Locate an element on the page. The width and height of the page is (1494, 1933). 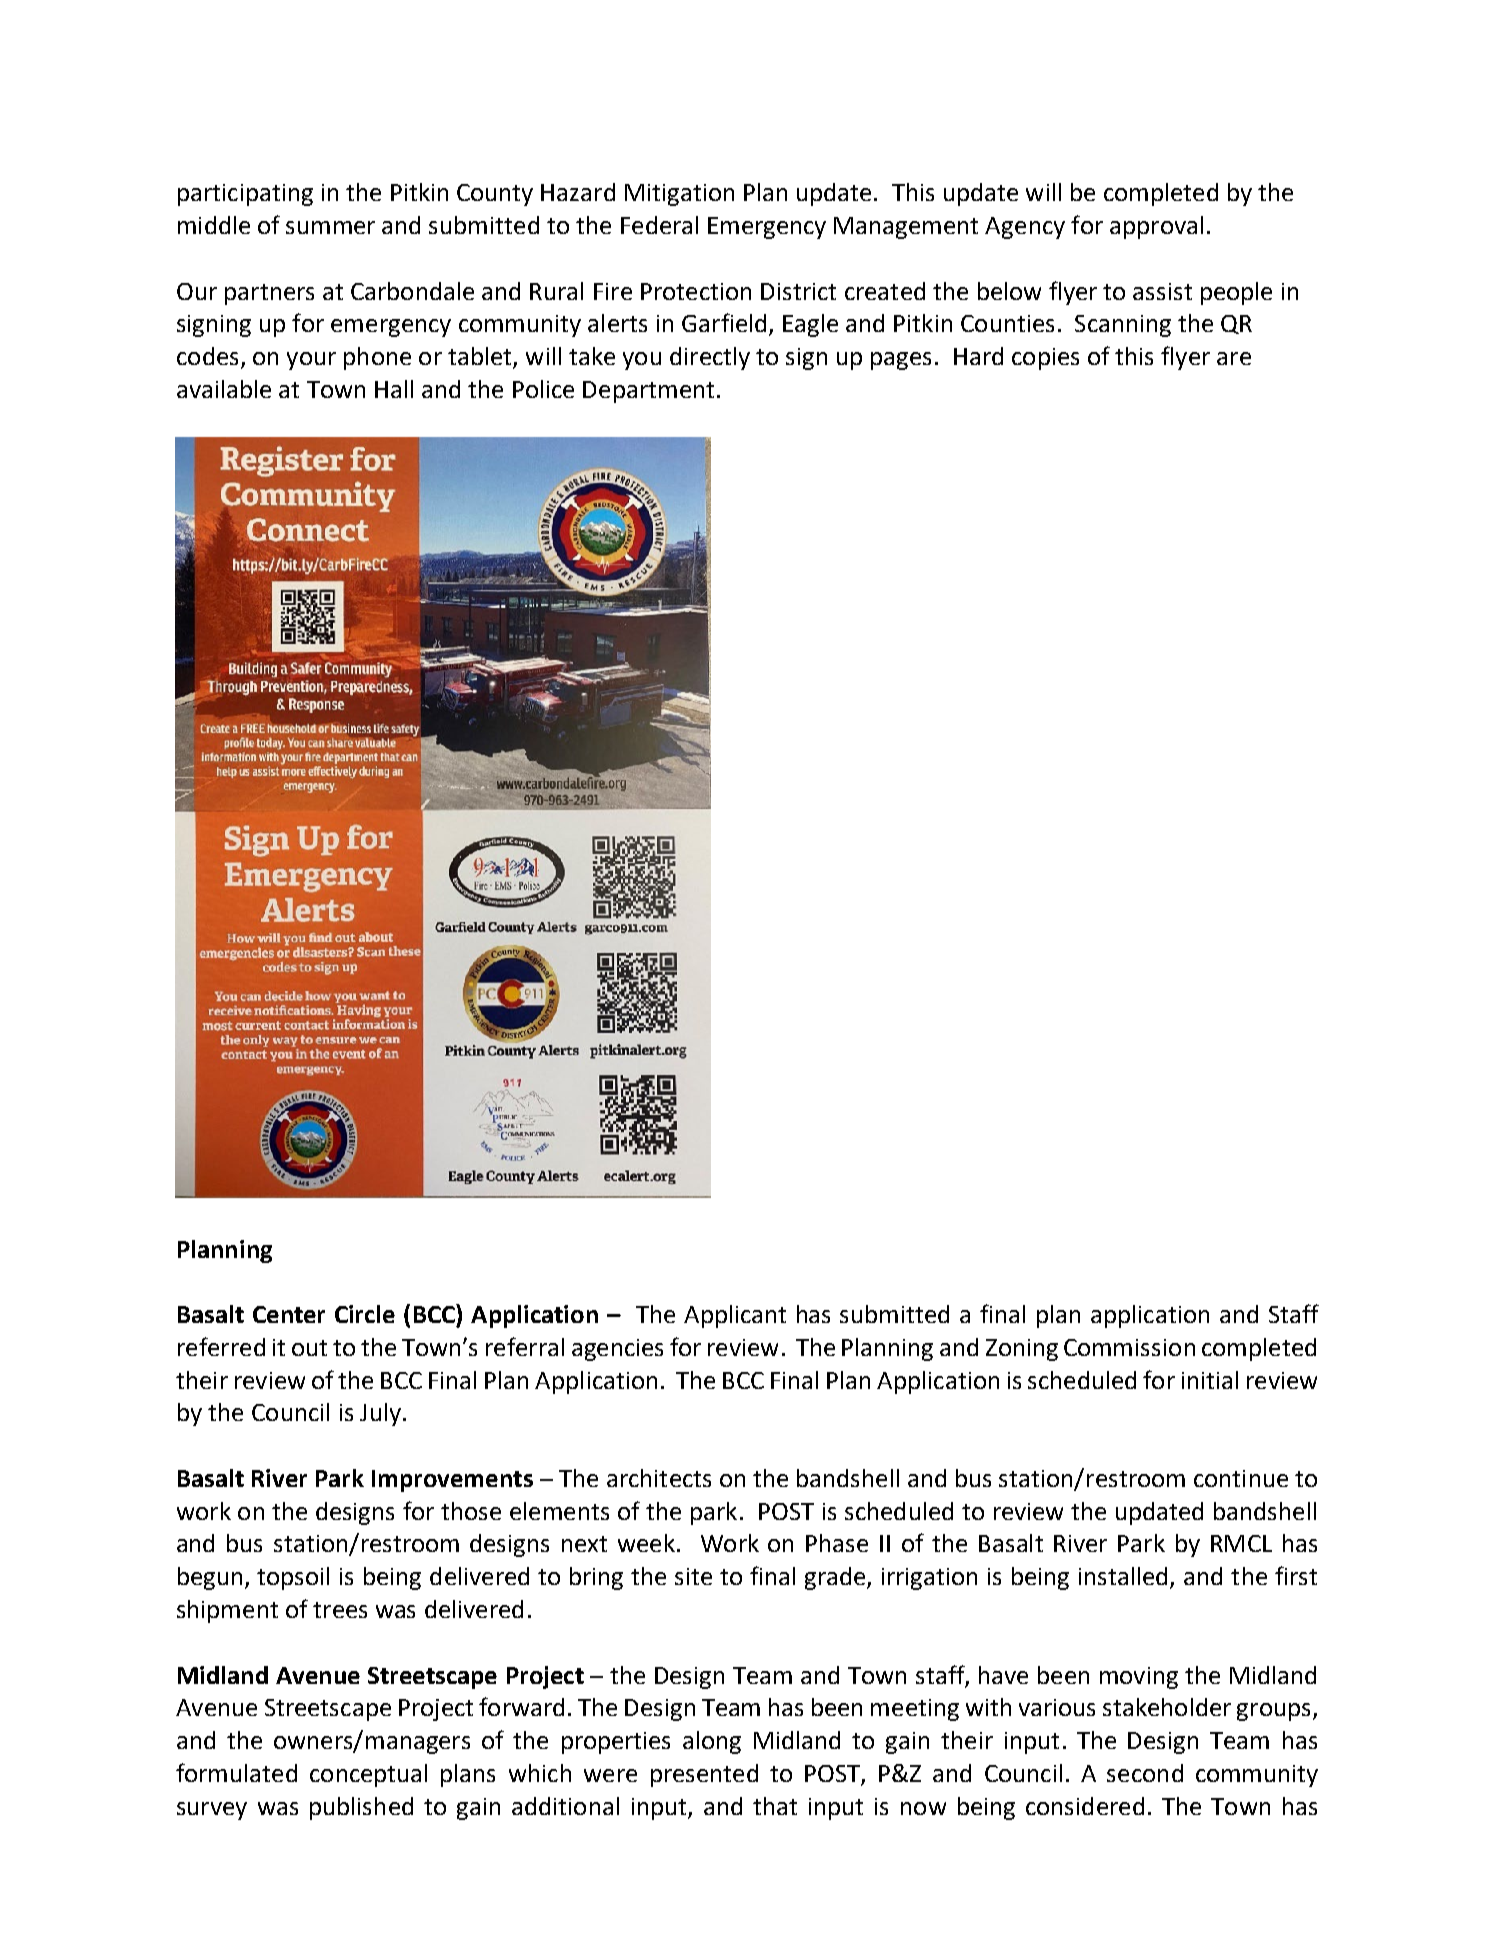
District is located at coordinates (798, 291).
